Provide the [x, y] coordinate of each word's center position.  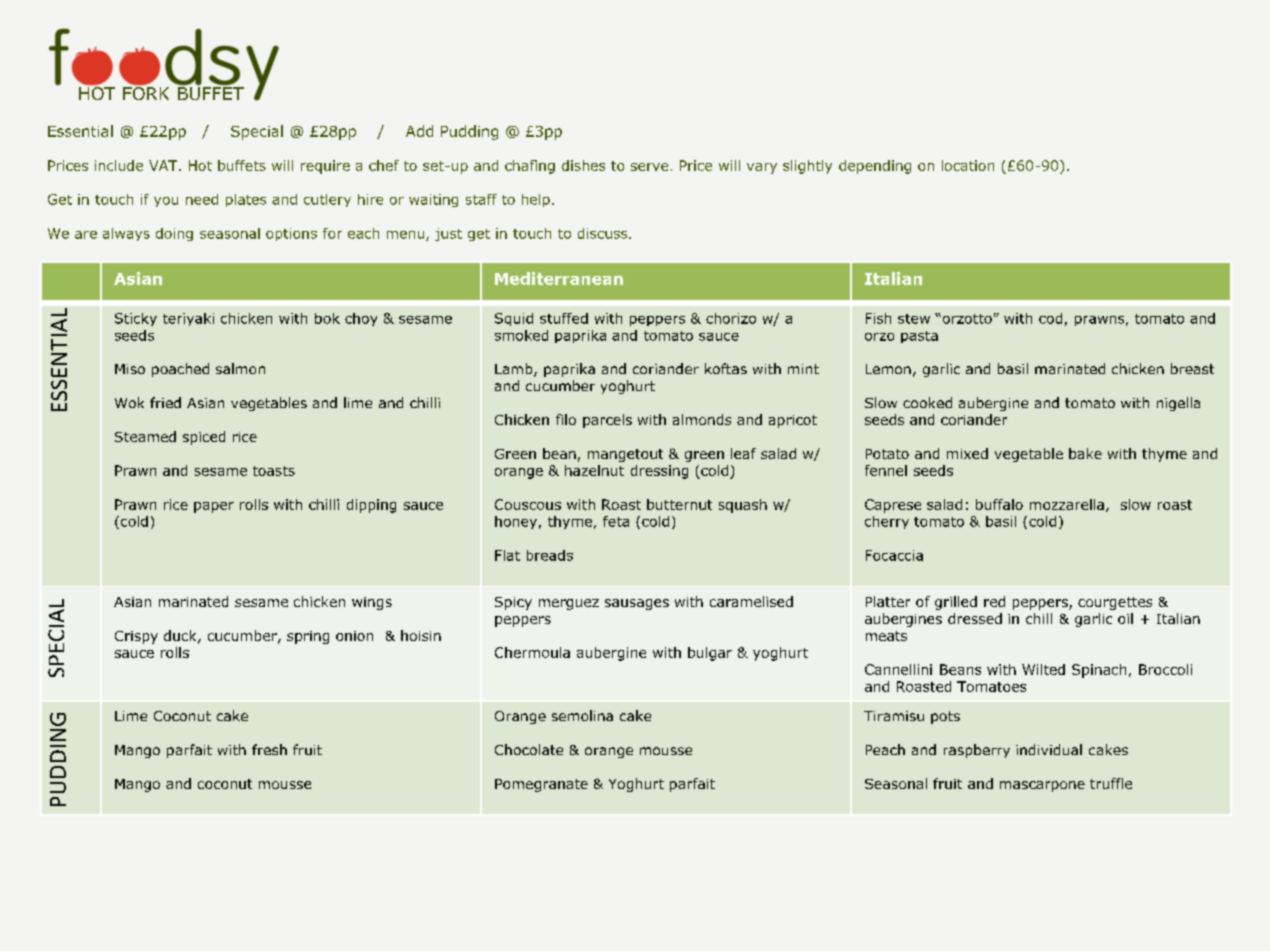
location [968, 165]
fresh [269, 749]
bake [1085, 453]
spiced [204, 438]
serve [649, 167]
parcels [607, 421]
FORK [146, 92]
